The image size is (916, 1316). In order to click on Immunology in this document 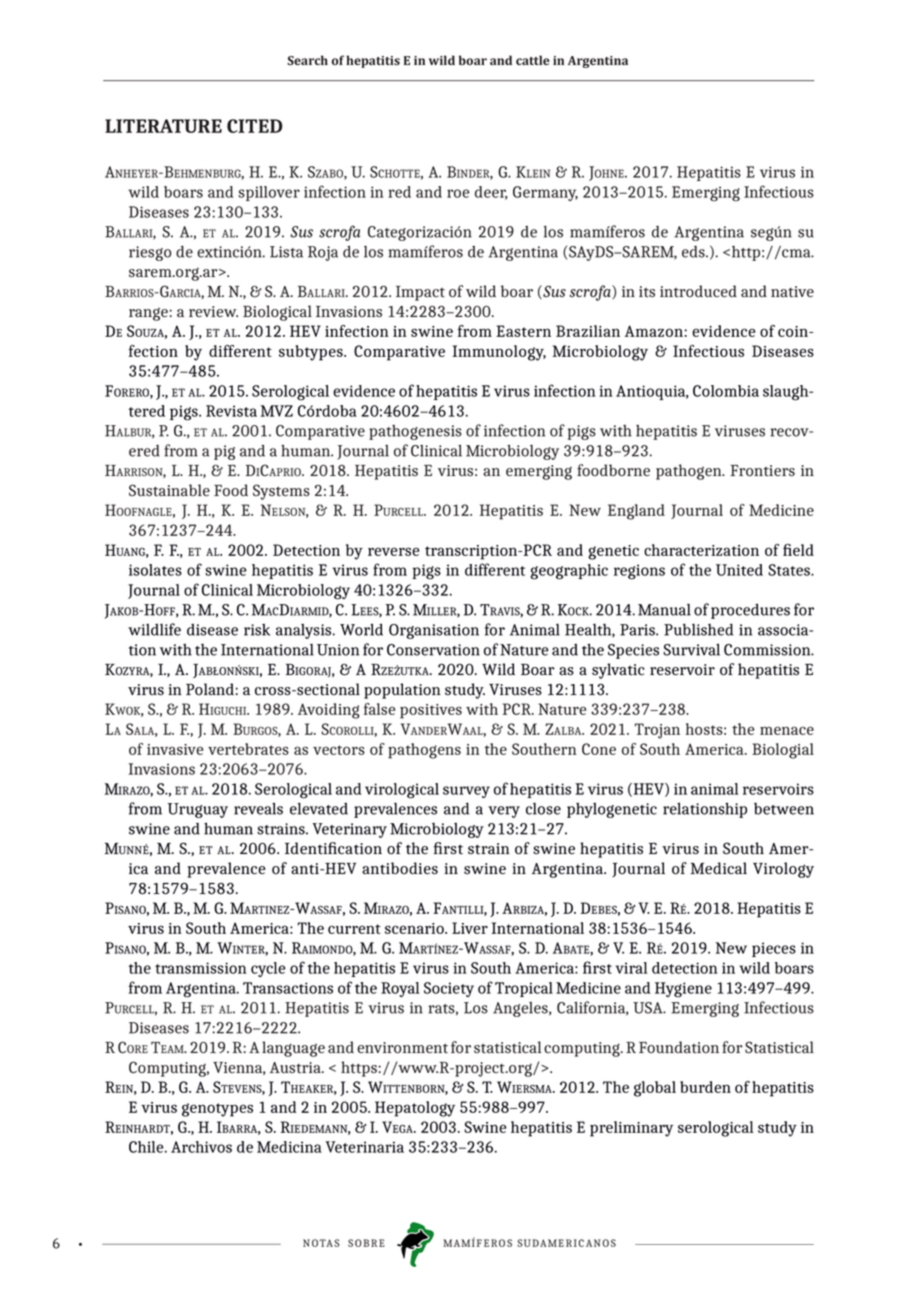, I will do `click(499, 353)`.
